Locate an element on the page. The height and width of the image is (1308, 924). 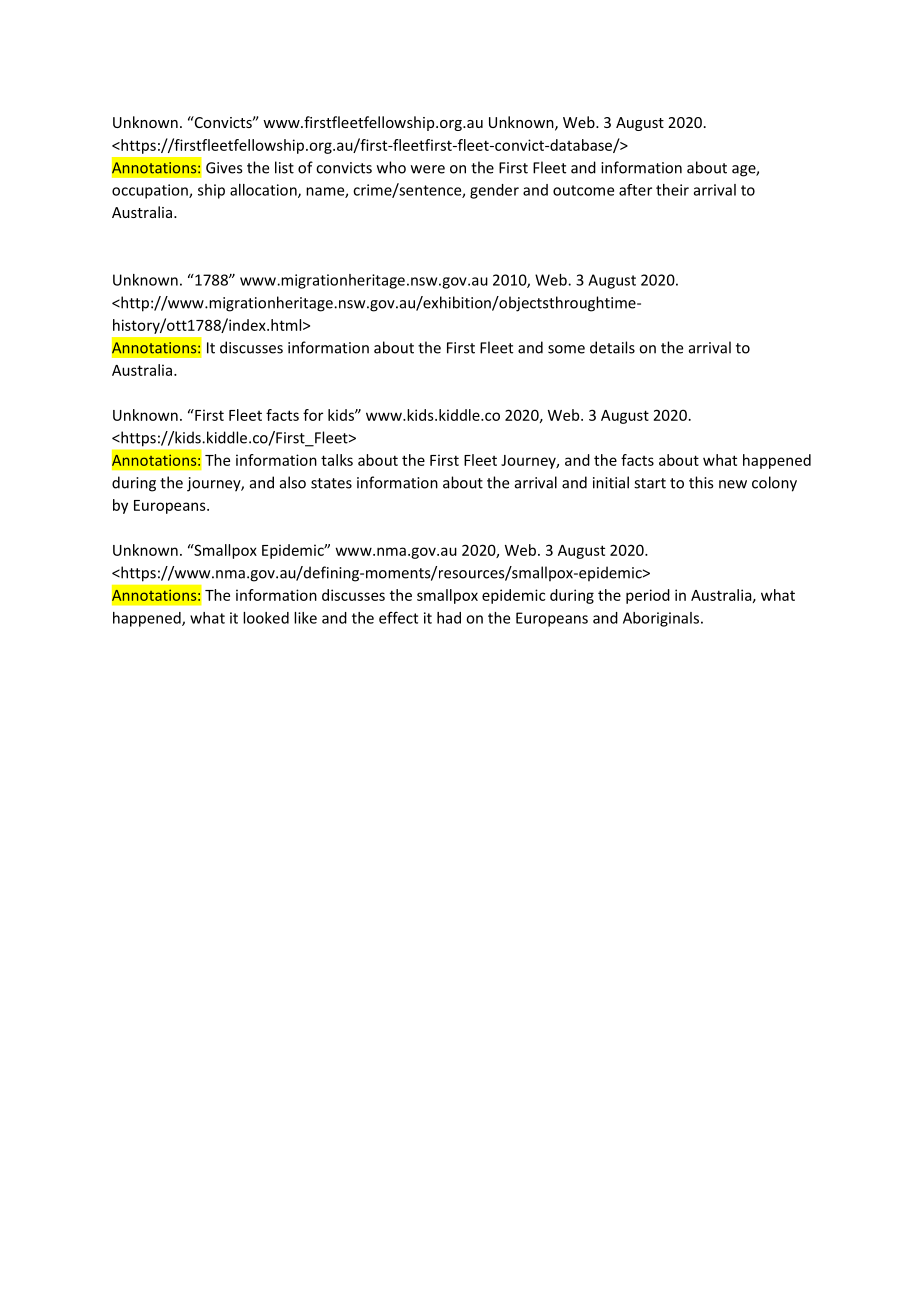
Gives is located at coordinates (224, 168).
